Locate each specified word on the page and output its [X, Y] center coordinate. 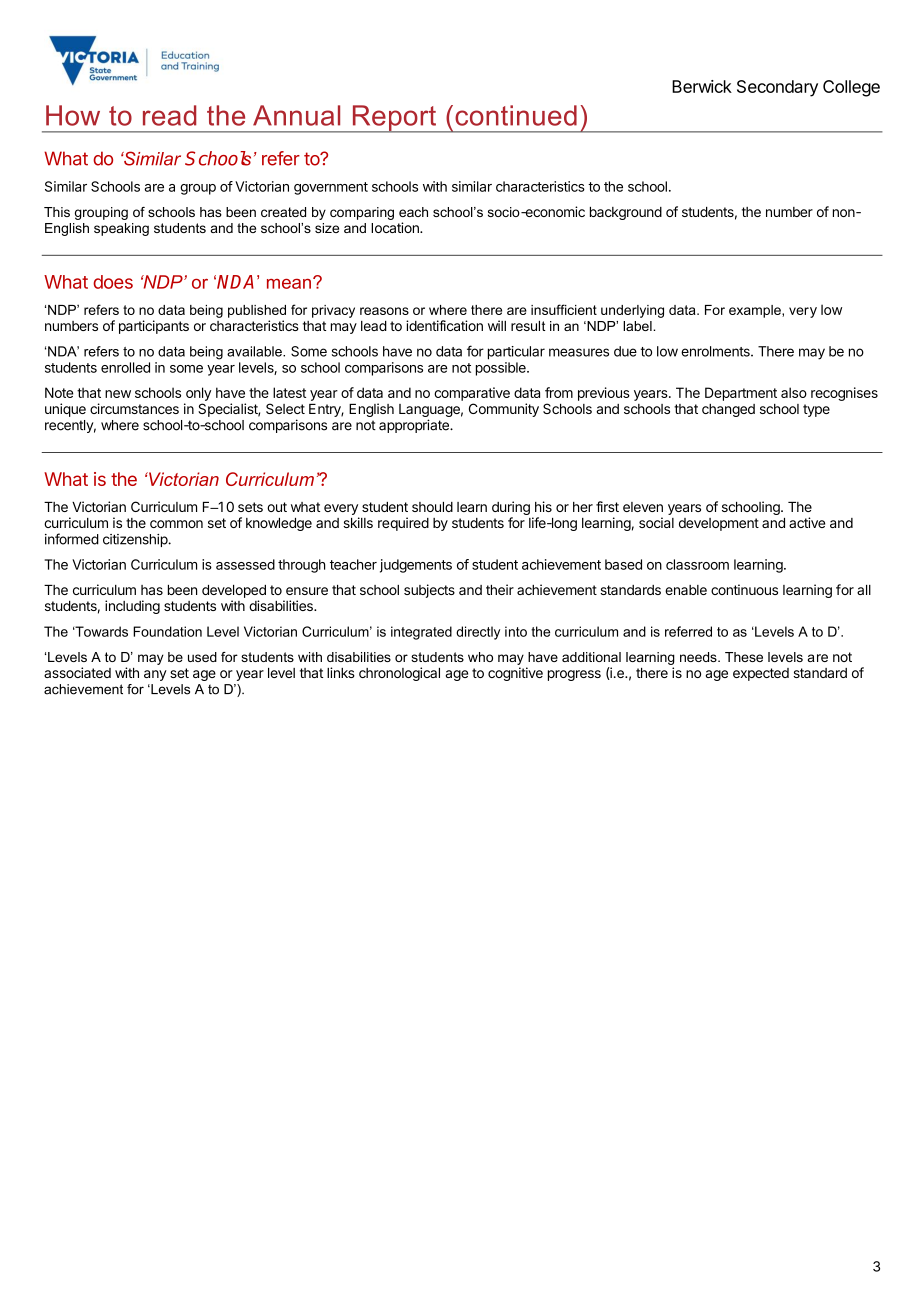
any [155, 675]
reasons [384, 311]
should [432, 507]
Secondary [777, 88]
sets [250, 507]
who [480, 657]
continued [516, 115]
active [807, 522]
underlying [632, 311]
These [744, 657]
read [169, 115]
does [113, 282]
